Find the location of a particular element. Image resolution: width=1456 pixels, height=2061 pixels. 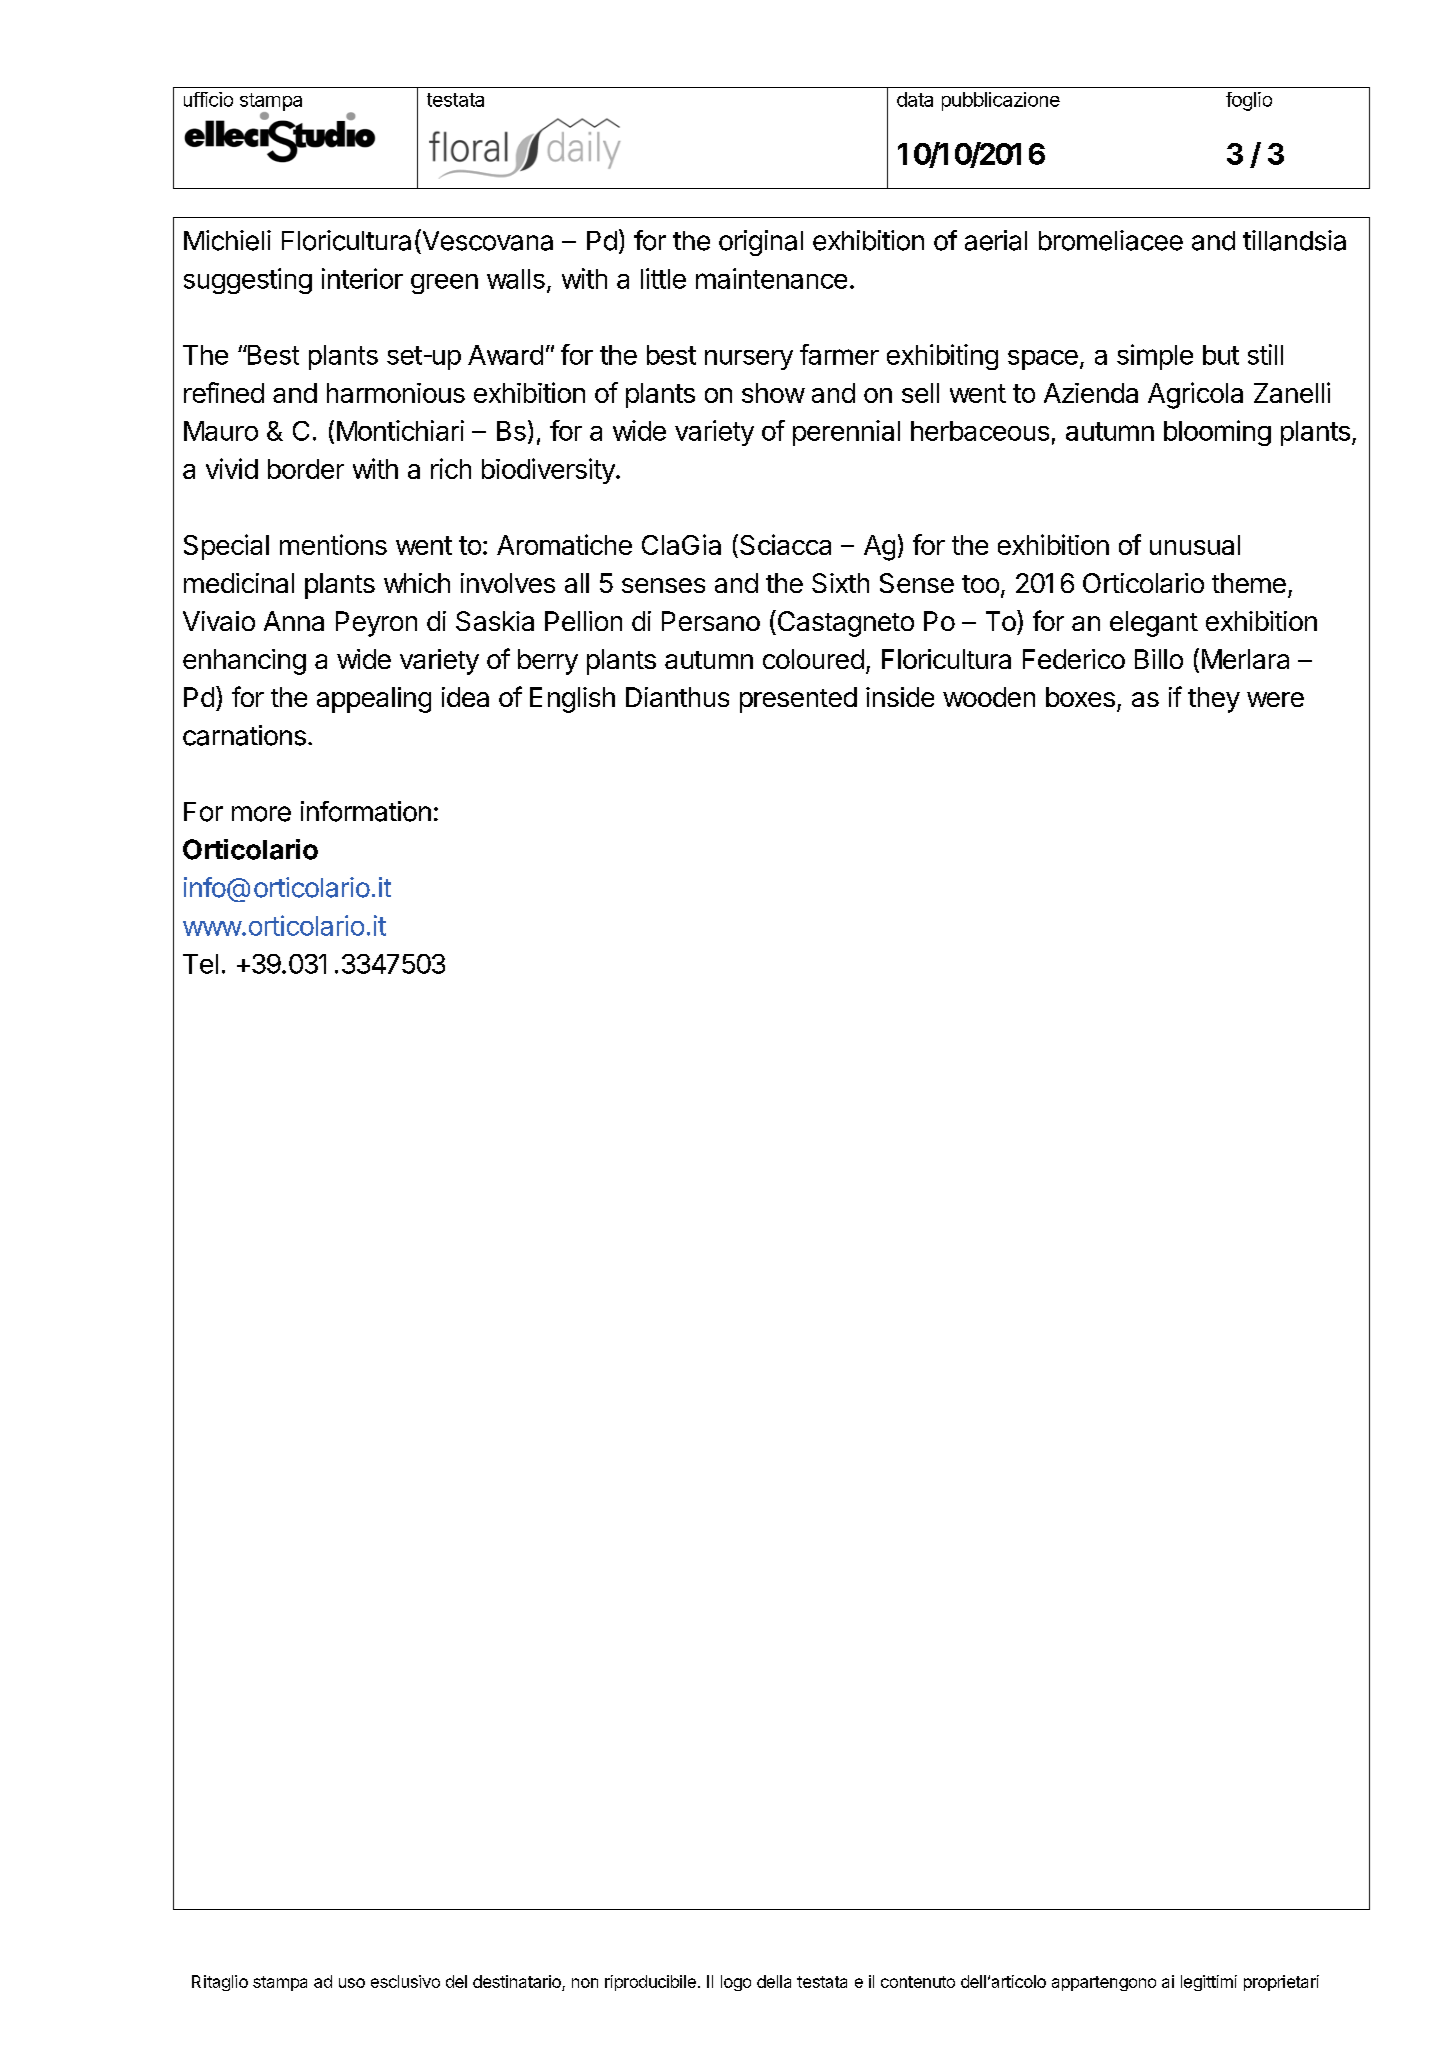

appealing is located at coordinates (374, 700).
